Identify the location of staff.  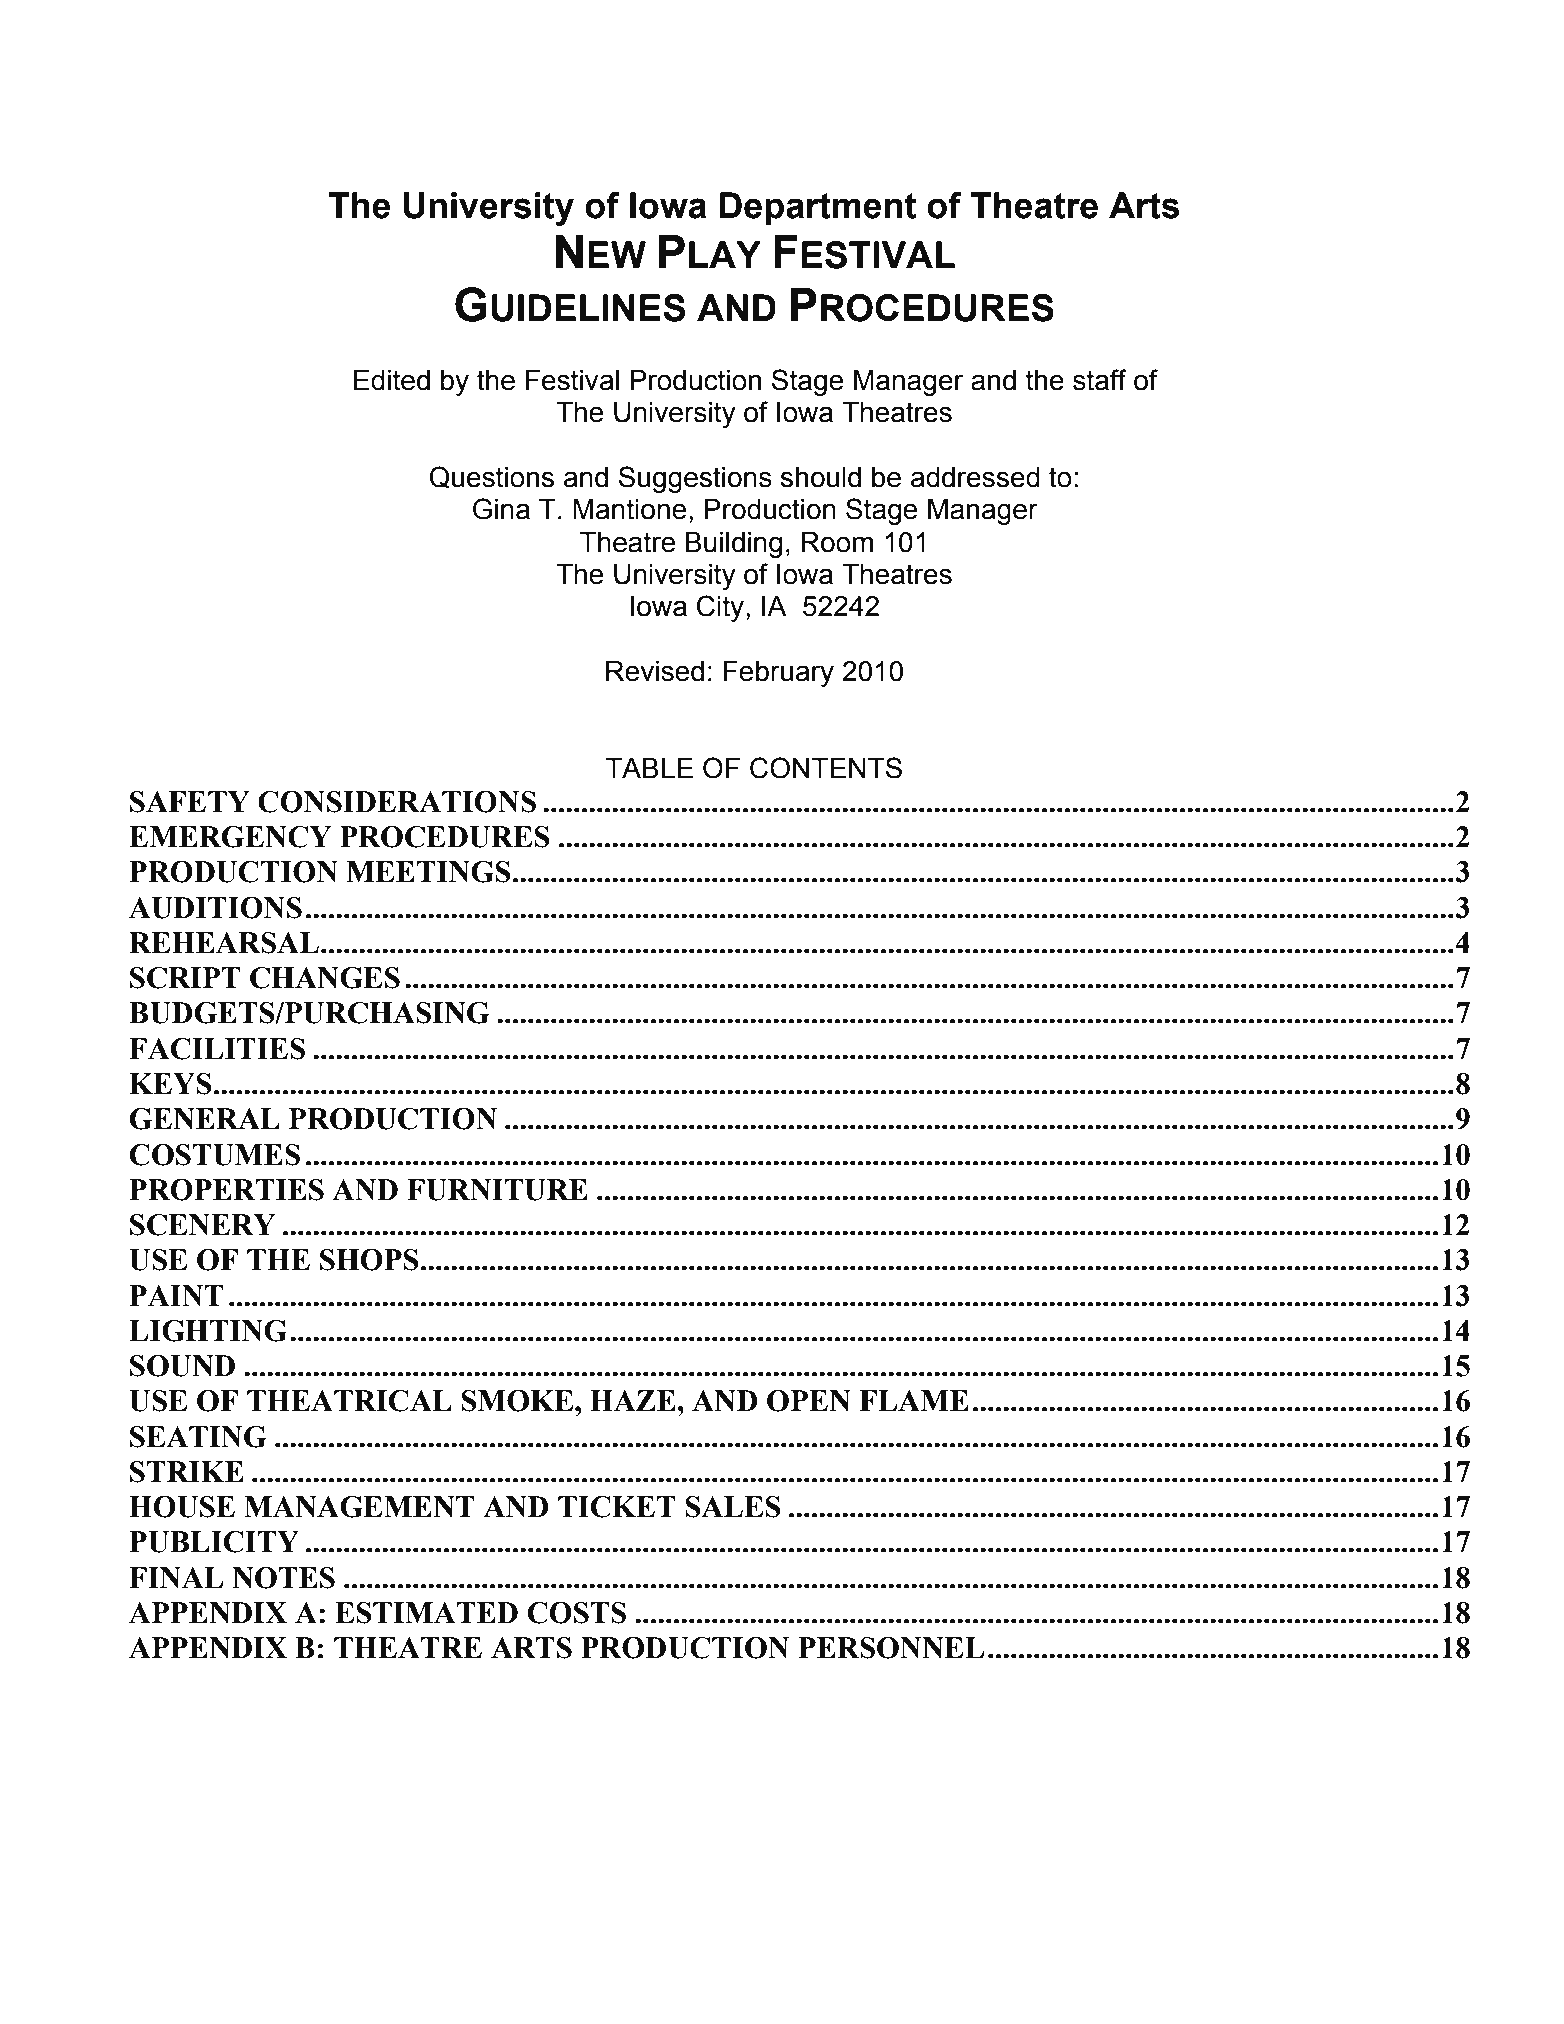
(1100, 380).
